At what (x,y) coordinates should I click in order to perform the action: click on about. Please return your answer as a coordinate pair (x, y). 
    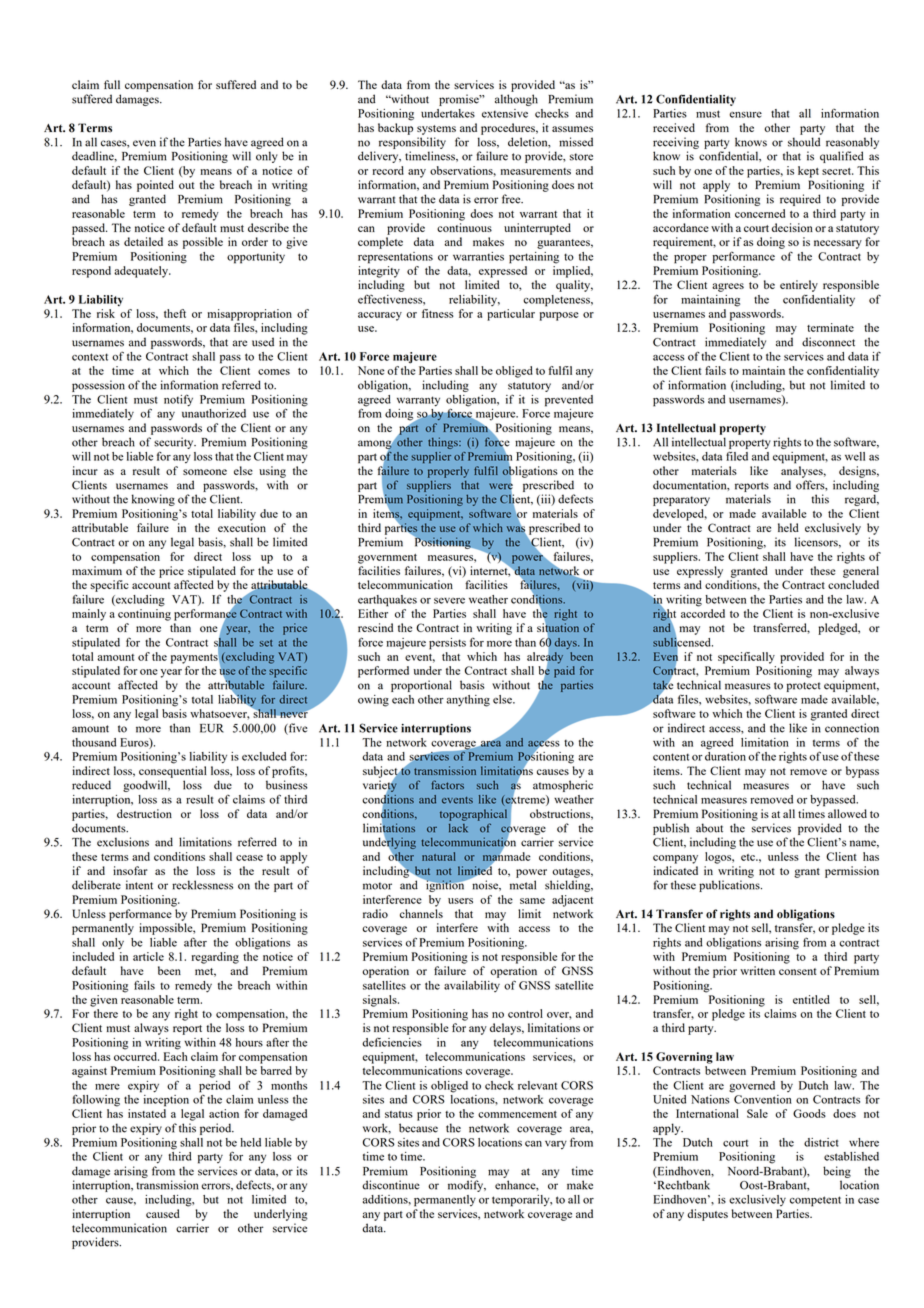
    Looking at the image, I should click on (709, 828).
